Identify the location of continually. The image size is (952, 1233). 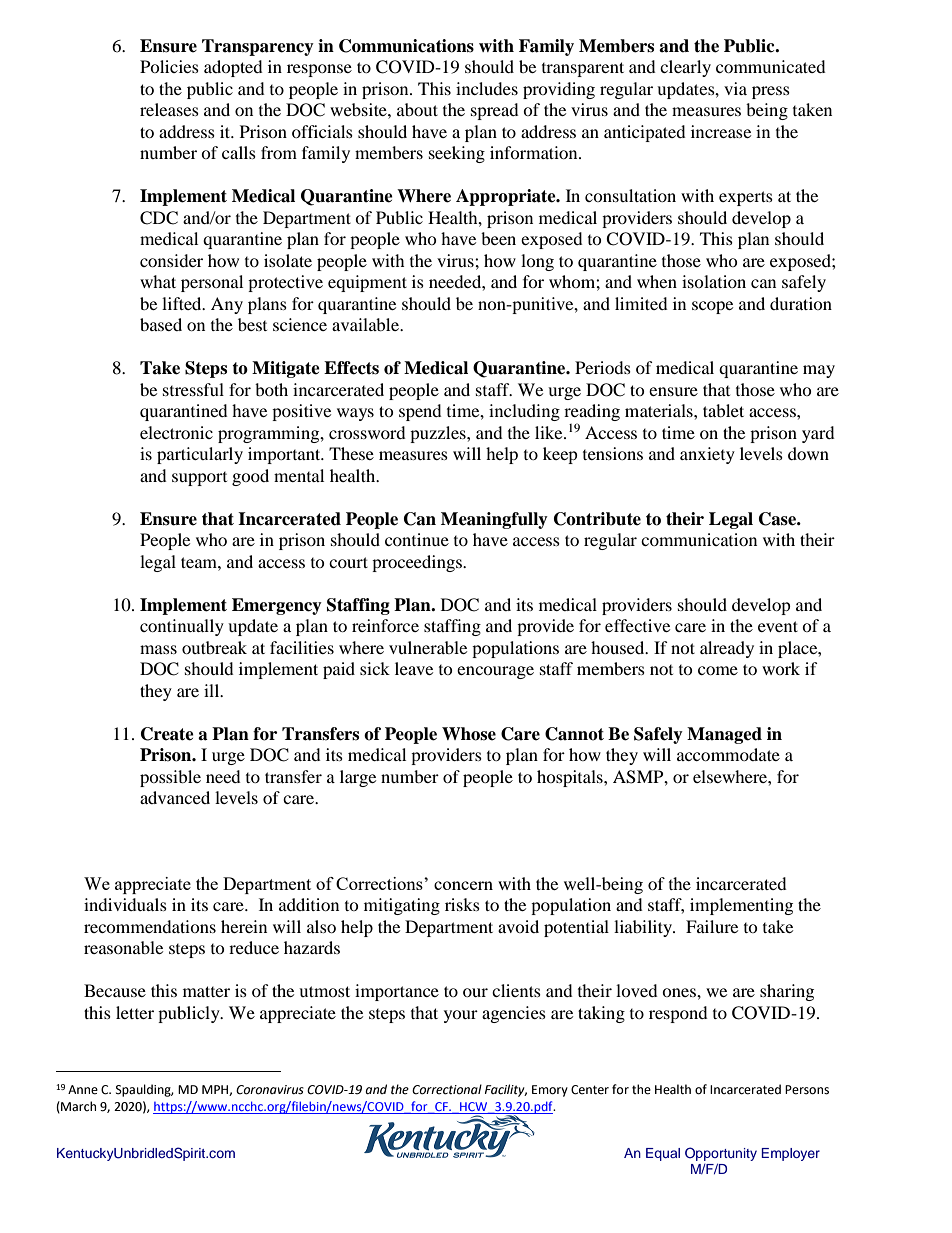
(182, 627).
